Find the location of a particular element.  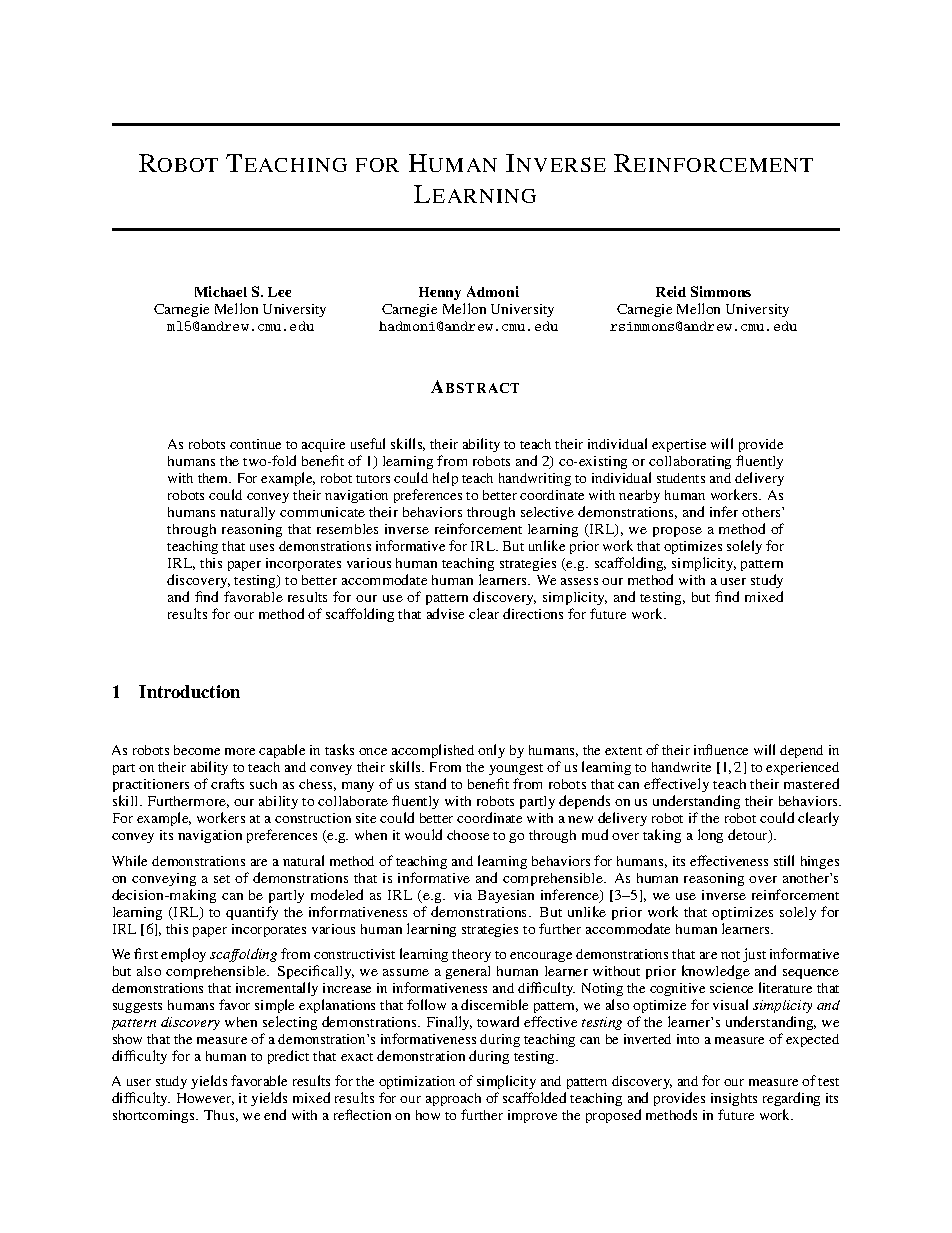

assess is located at coordinates (579, 581).
